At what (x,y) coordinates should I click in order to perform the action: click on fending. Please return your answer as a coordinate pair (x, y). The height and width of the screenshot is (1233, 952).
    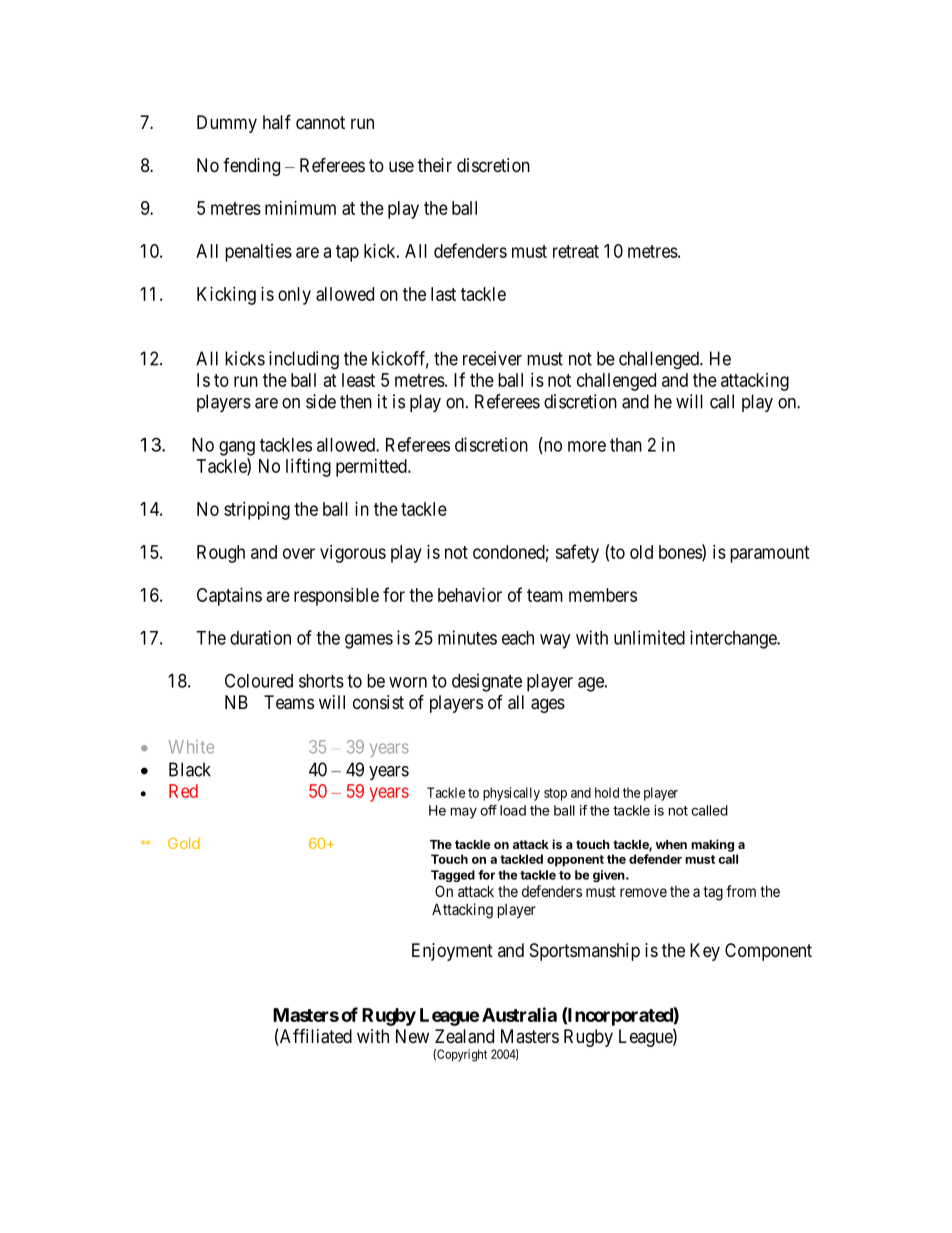
    Looking at the image, I should click on (251, 167).
